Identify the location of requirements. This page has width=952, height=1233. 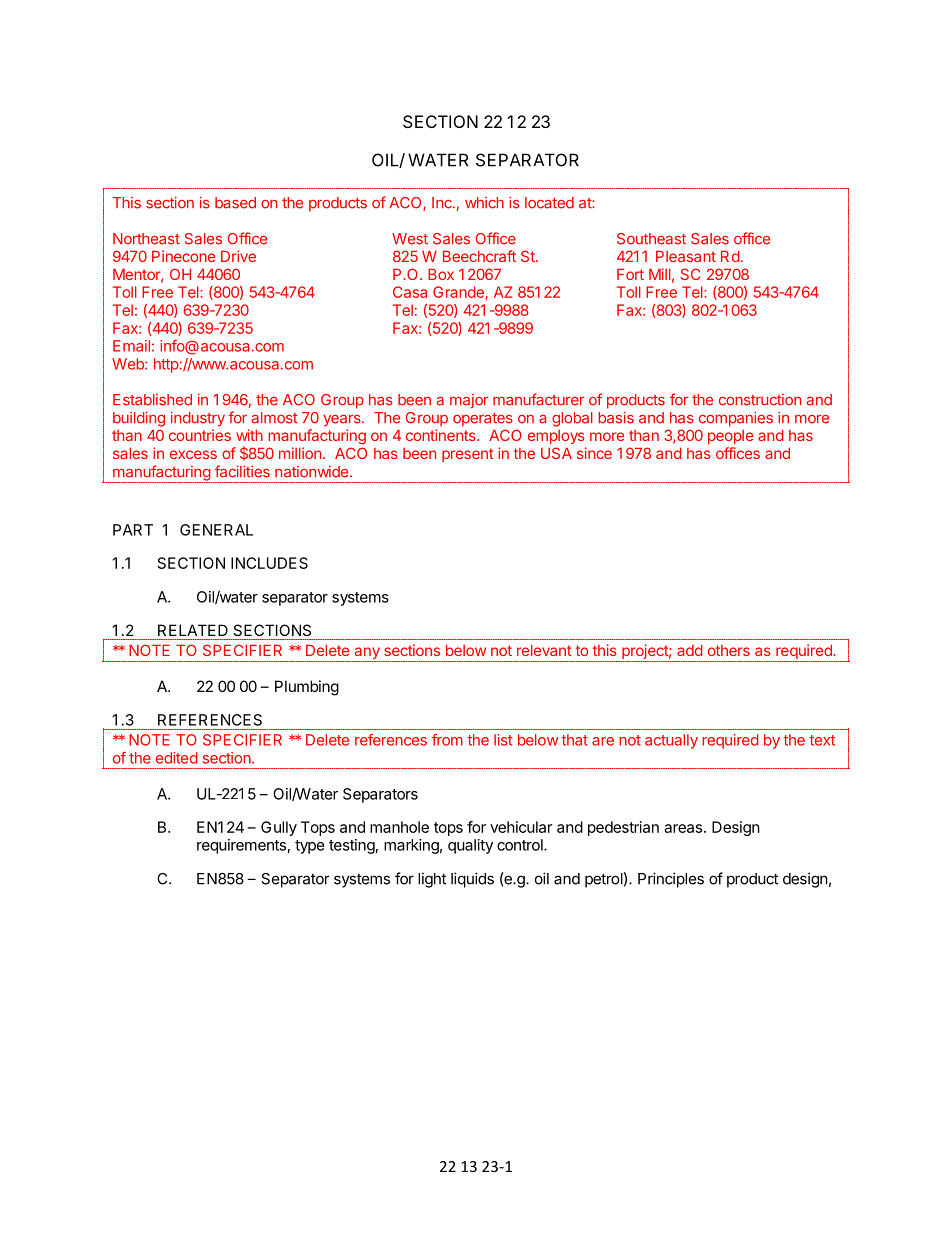
(241, 846).
